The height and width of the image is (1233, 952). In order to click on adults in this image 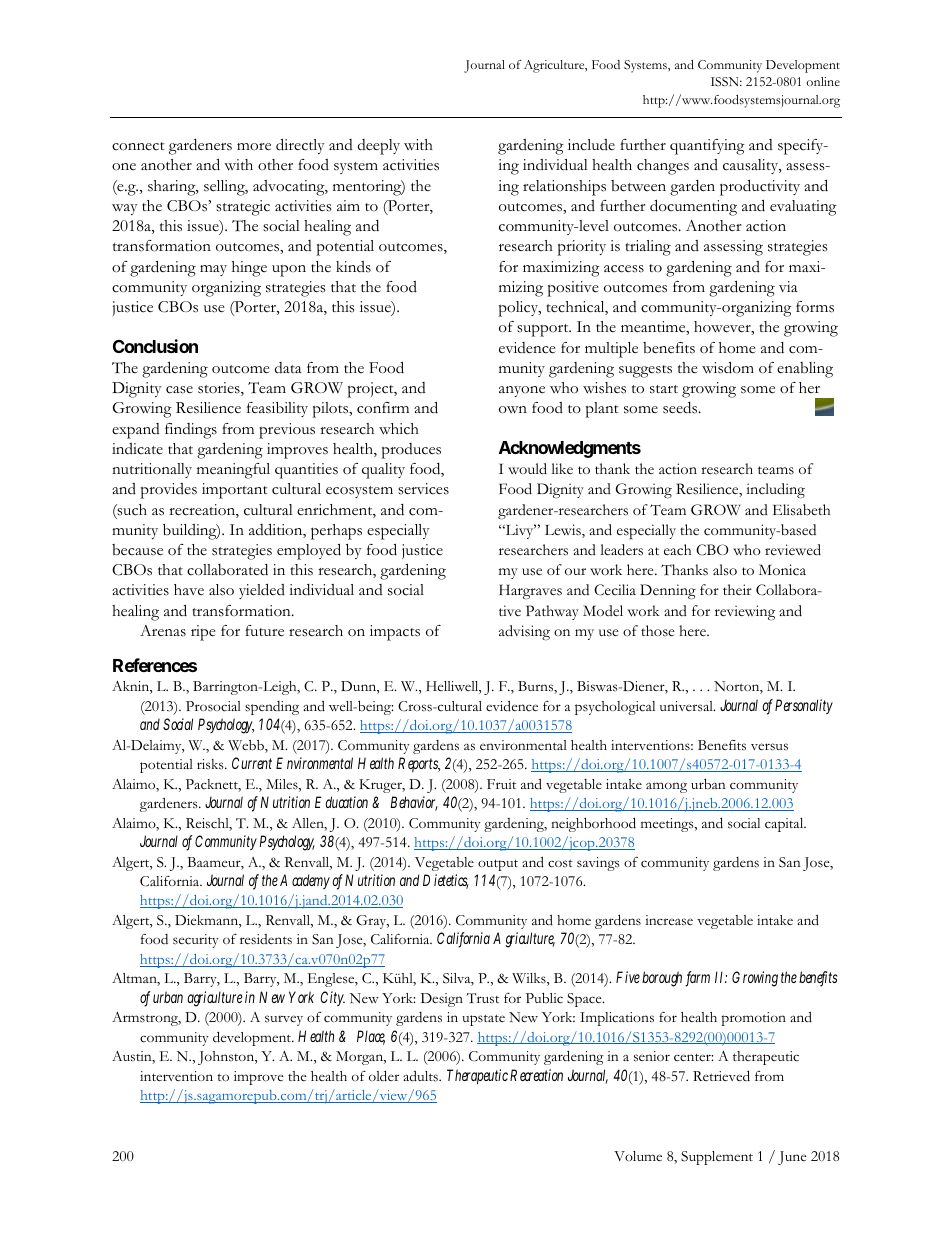, I will do `click(421, 1076)`.
